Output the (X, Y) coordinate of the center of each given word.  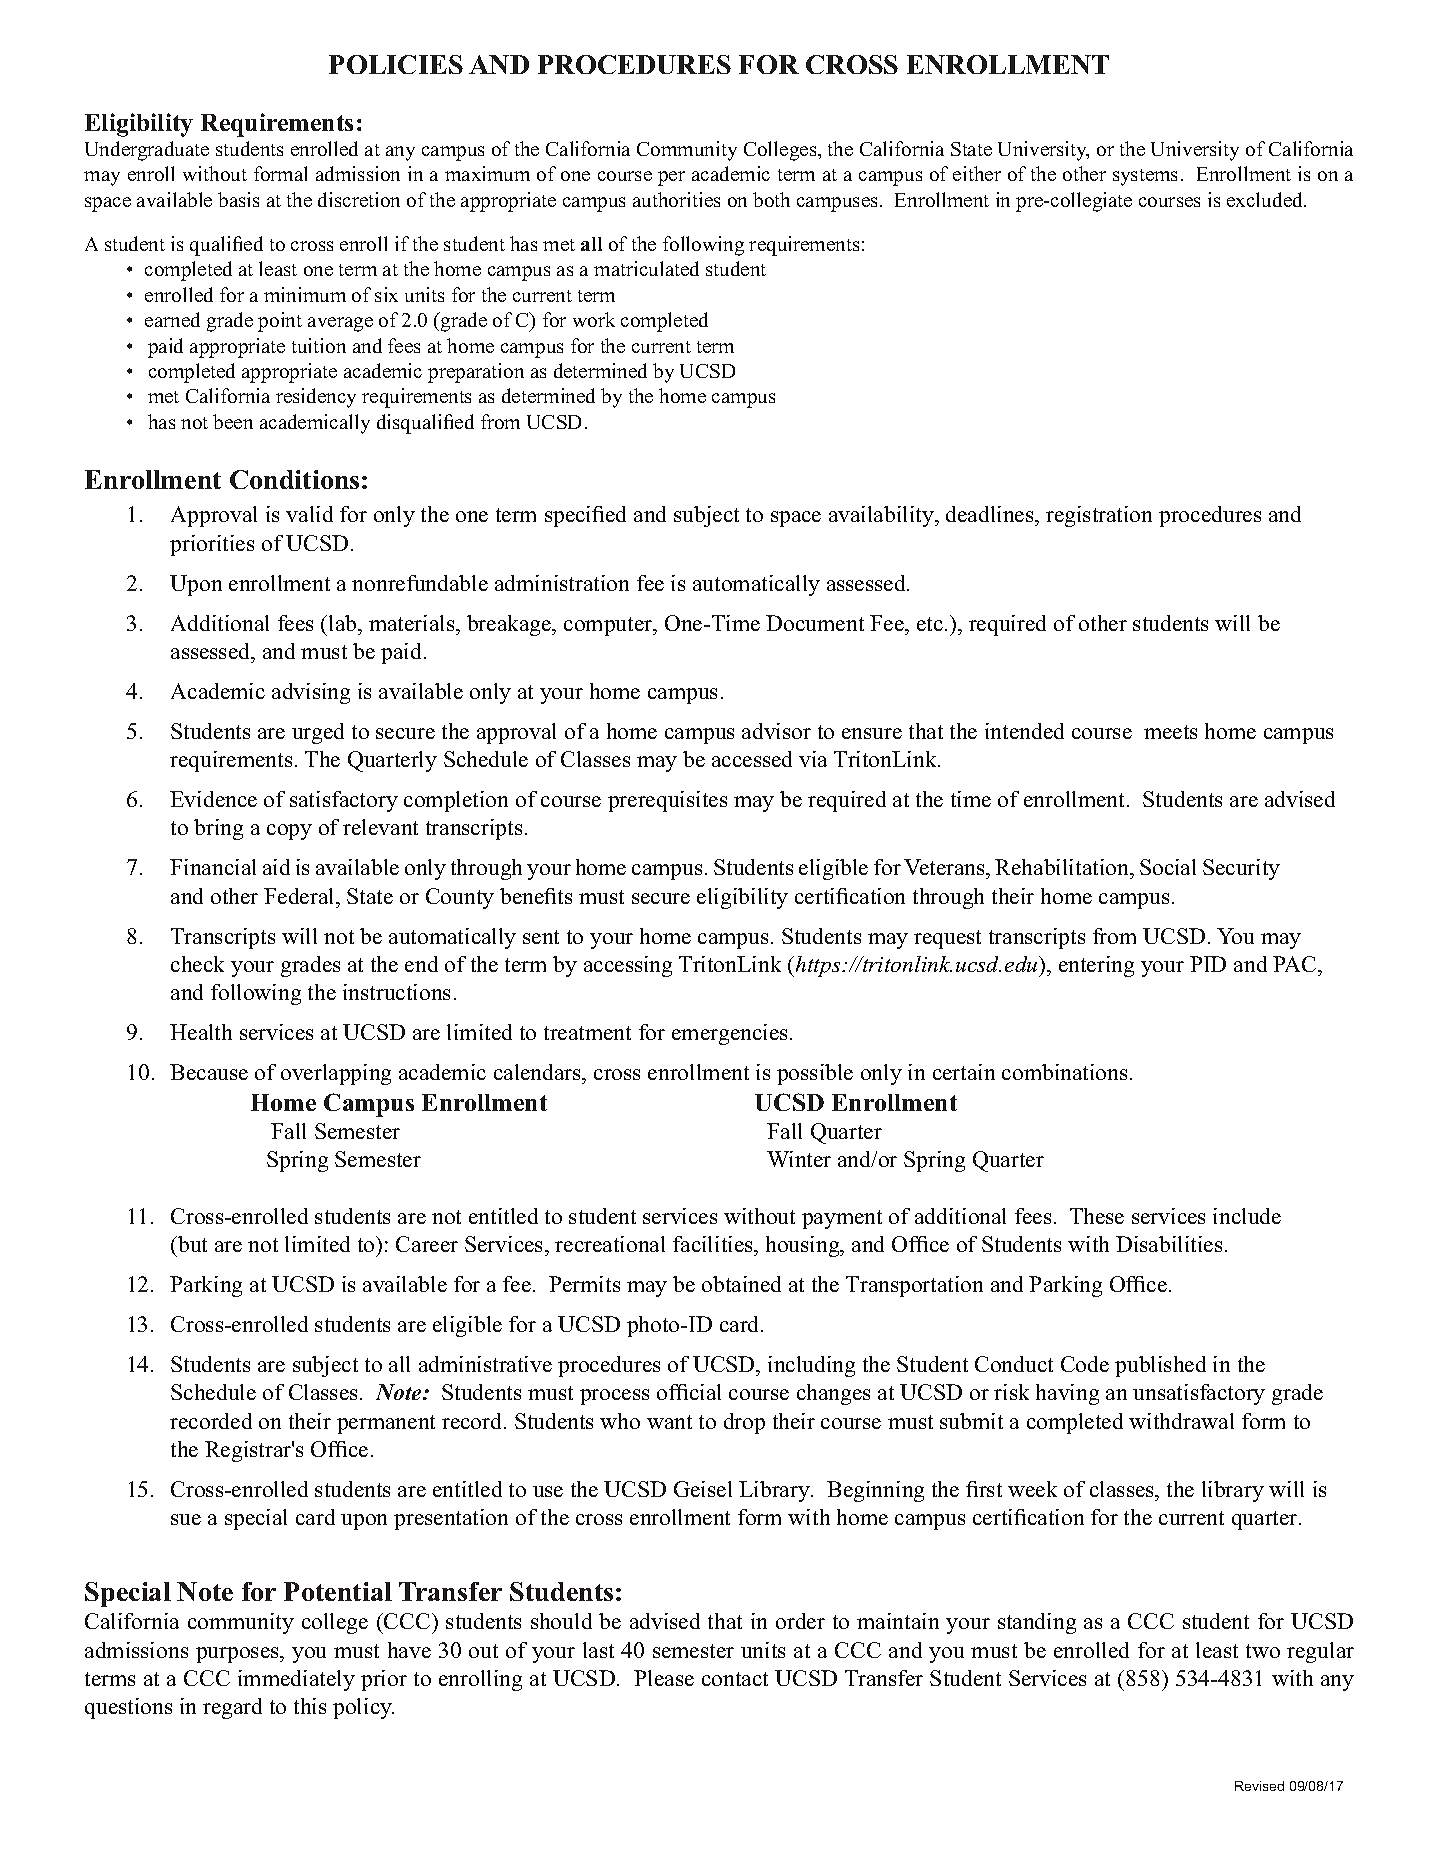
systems (1145, 177)
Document (815, 623)
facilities (714, 1244)
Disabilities (1169, 1244)
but (191, 1244)
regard (232, 1708)
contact (735, 1679)
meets (1170, 732)
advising (311, 693)
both (771, 199)
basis (238, 199)
